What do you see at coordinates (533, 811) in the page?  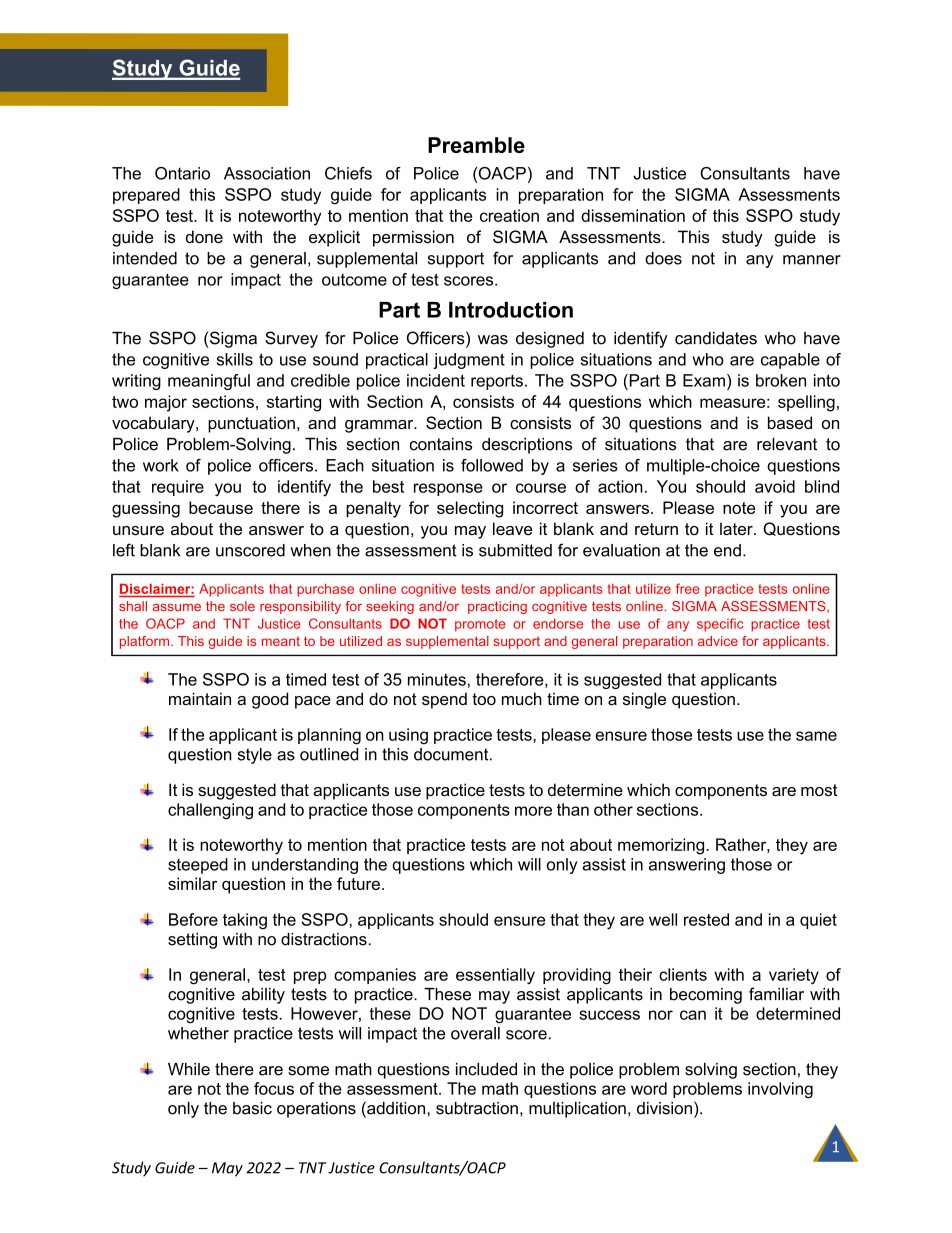 I see `more` at bounding box center [533, 811].
